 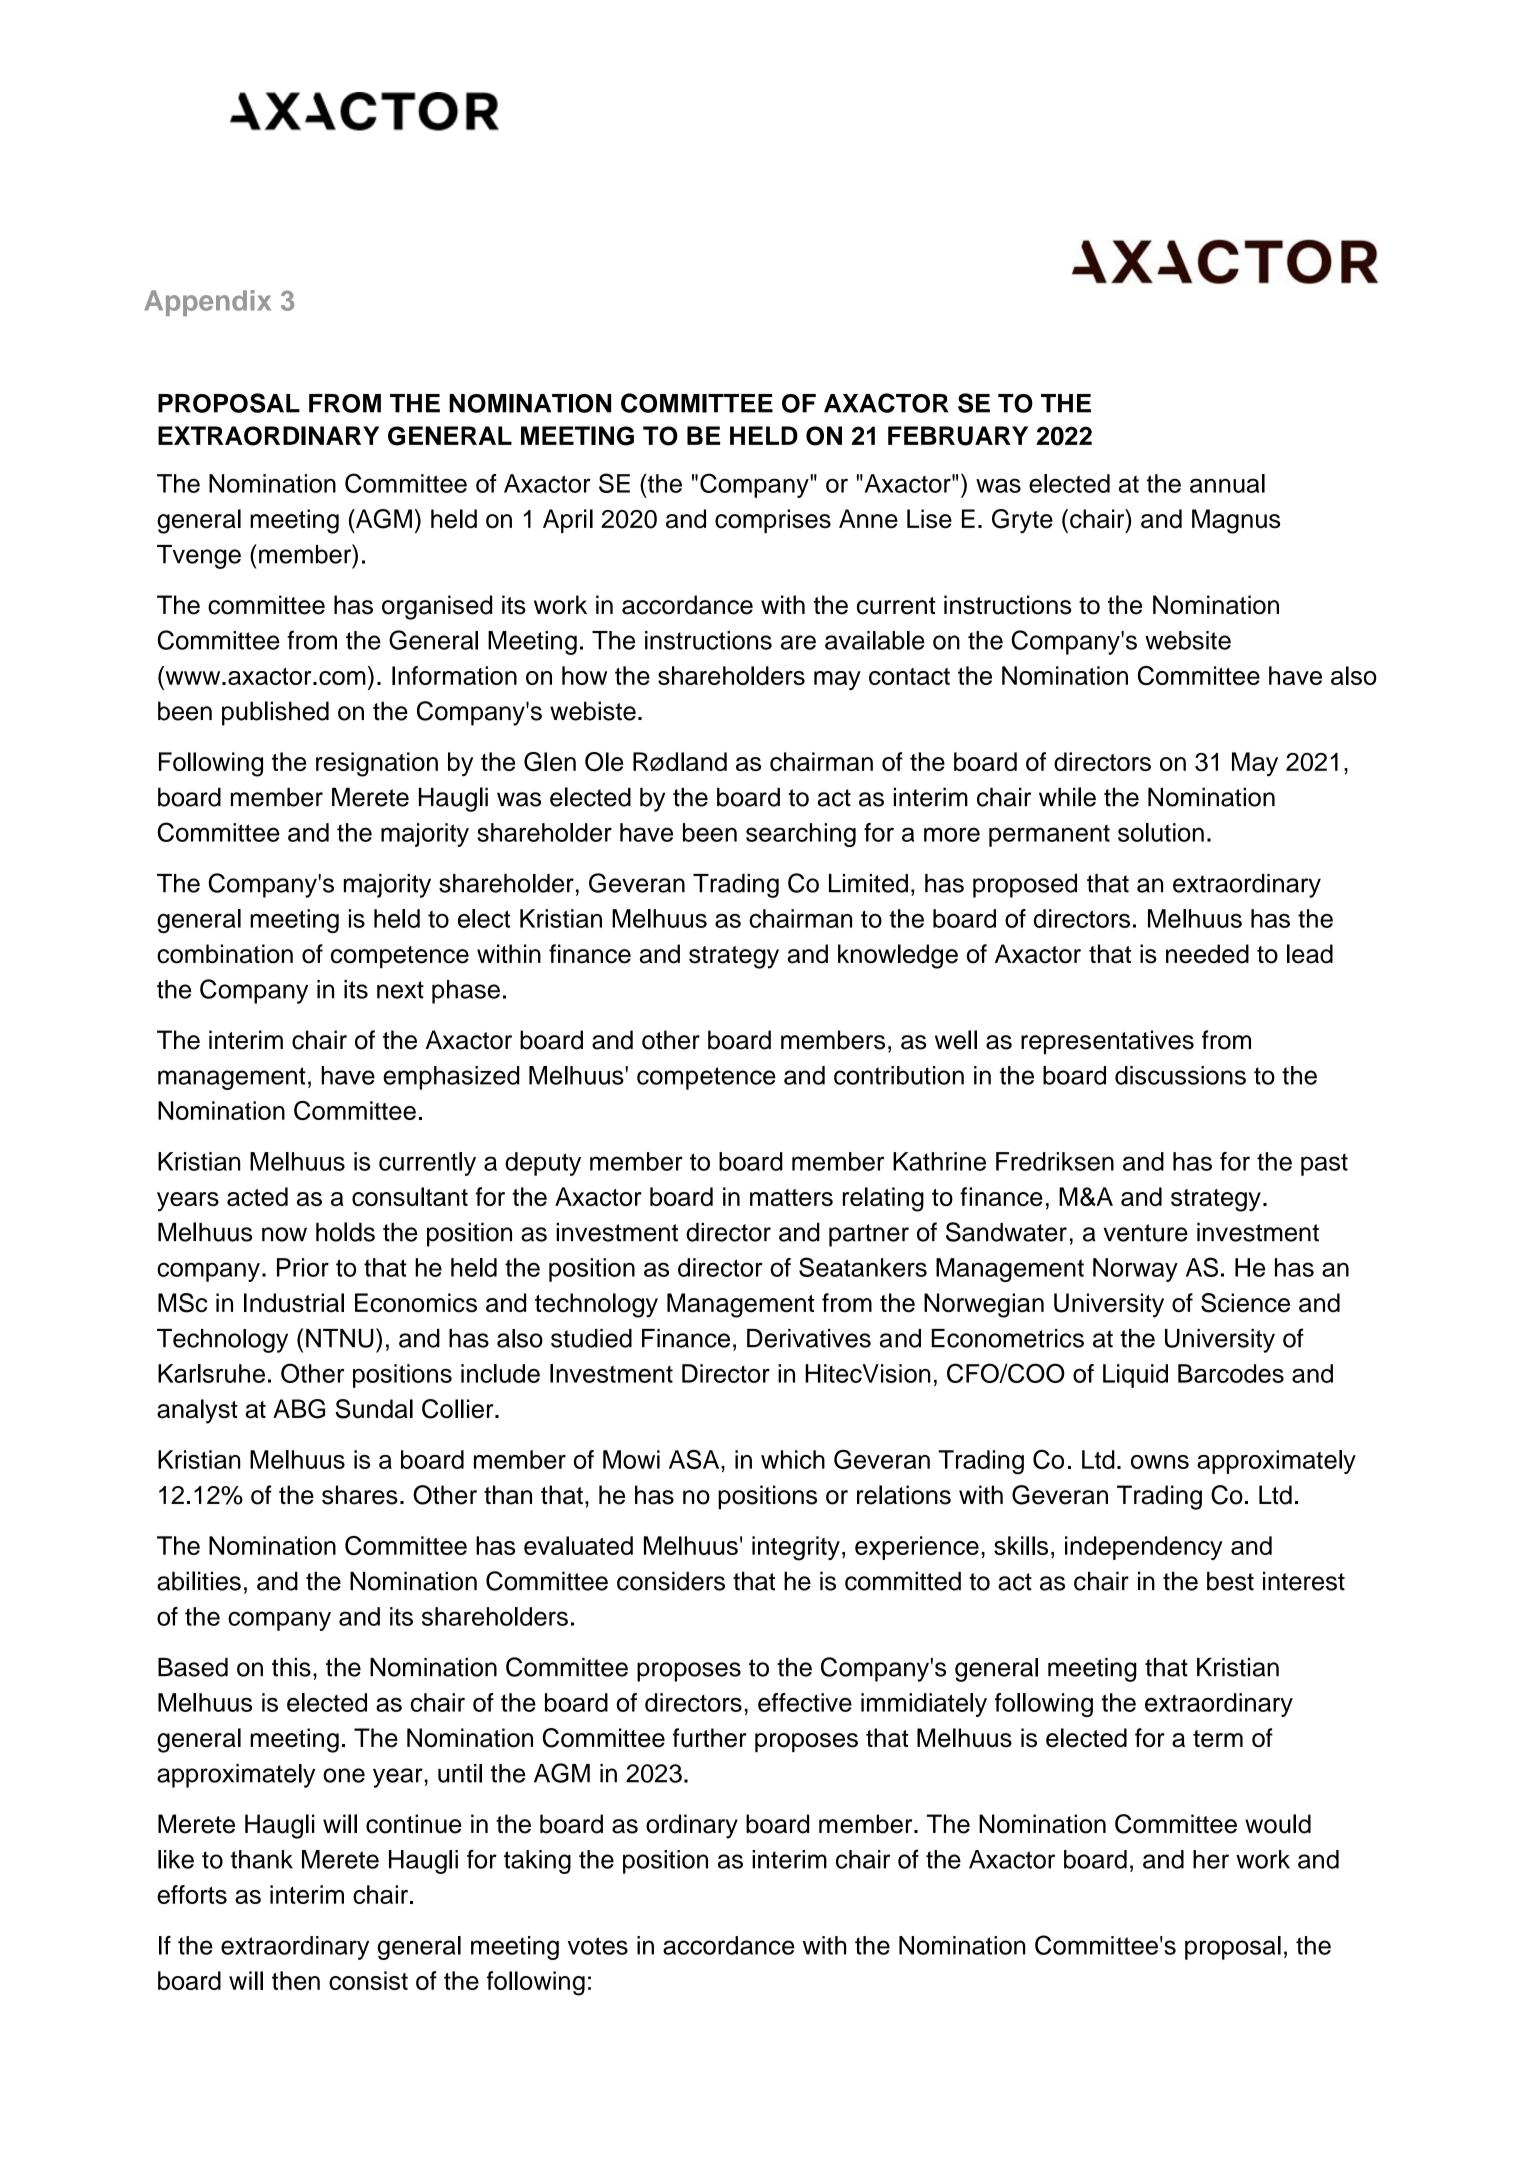 I want to click on searching, so click(x=801, y=835).
